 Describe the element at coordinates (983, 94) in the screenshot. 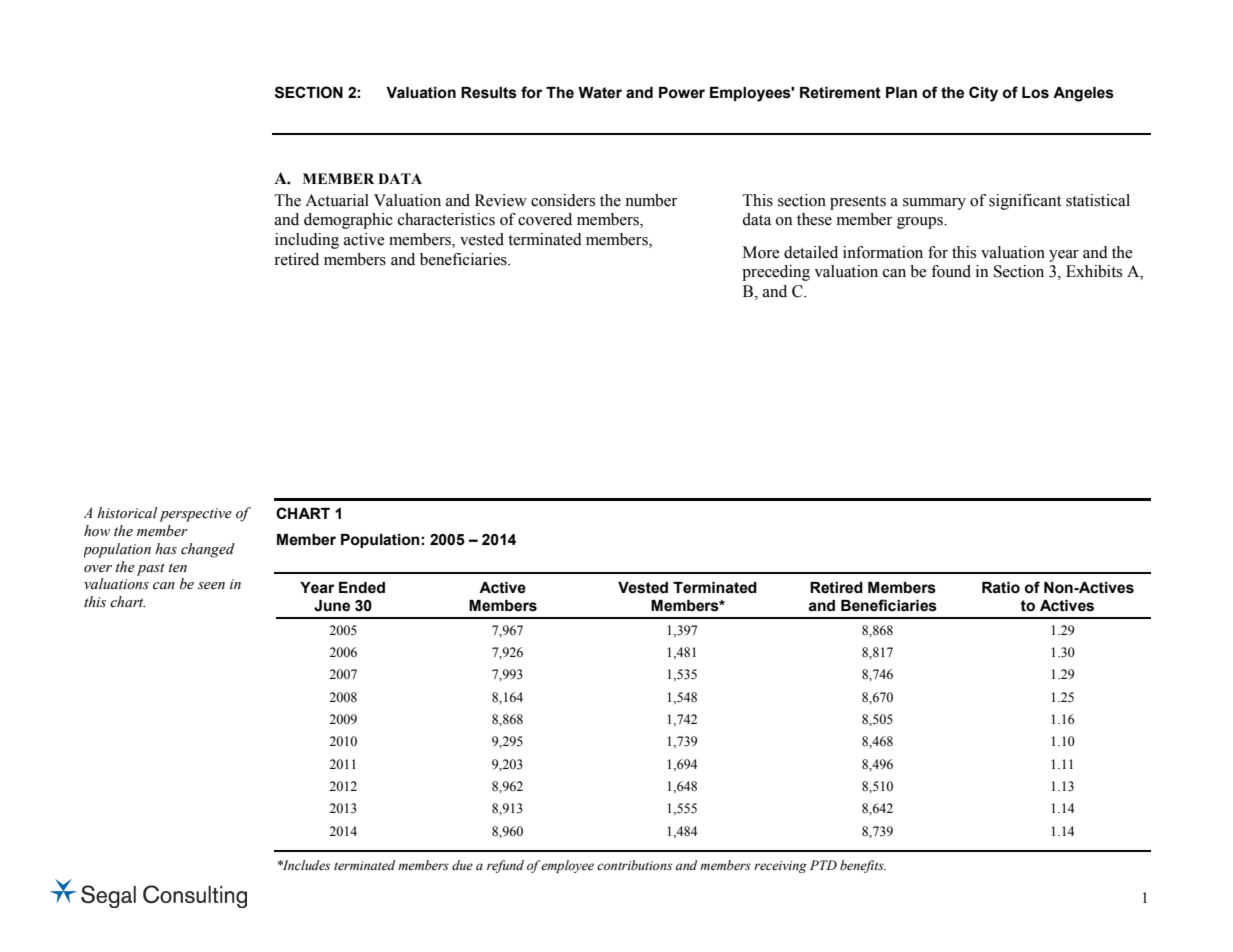

I see `City` at that location.
